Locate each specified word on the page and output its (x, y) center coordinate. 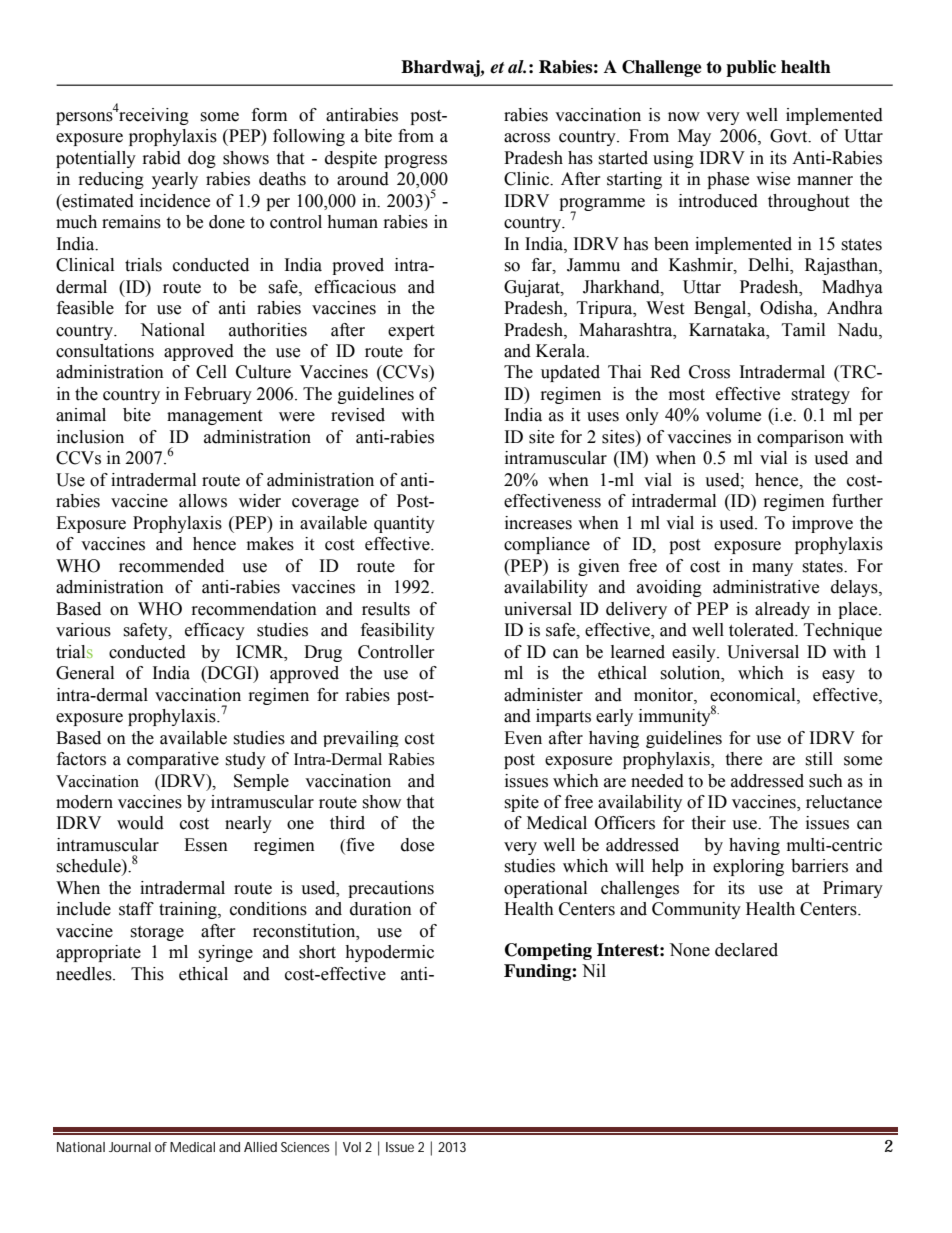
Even (523, 738)
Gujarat (533, 288)
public (751, 68)
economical (754, 695)
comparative (173, 760)
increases (538, 523)
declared (746, 950)
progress (415, 161)
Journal (130, 1147)
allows (203, 501)
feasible (85, 308)
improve (822, 524)
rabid (162, 158)
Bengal (721, 309)
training (189, 910)
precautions (391, 889)
